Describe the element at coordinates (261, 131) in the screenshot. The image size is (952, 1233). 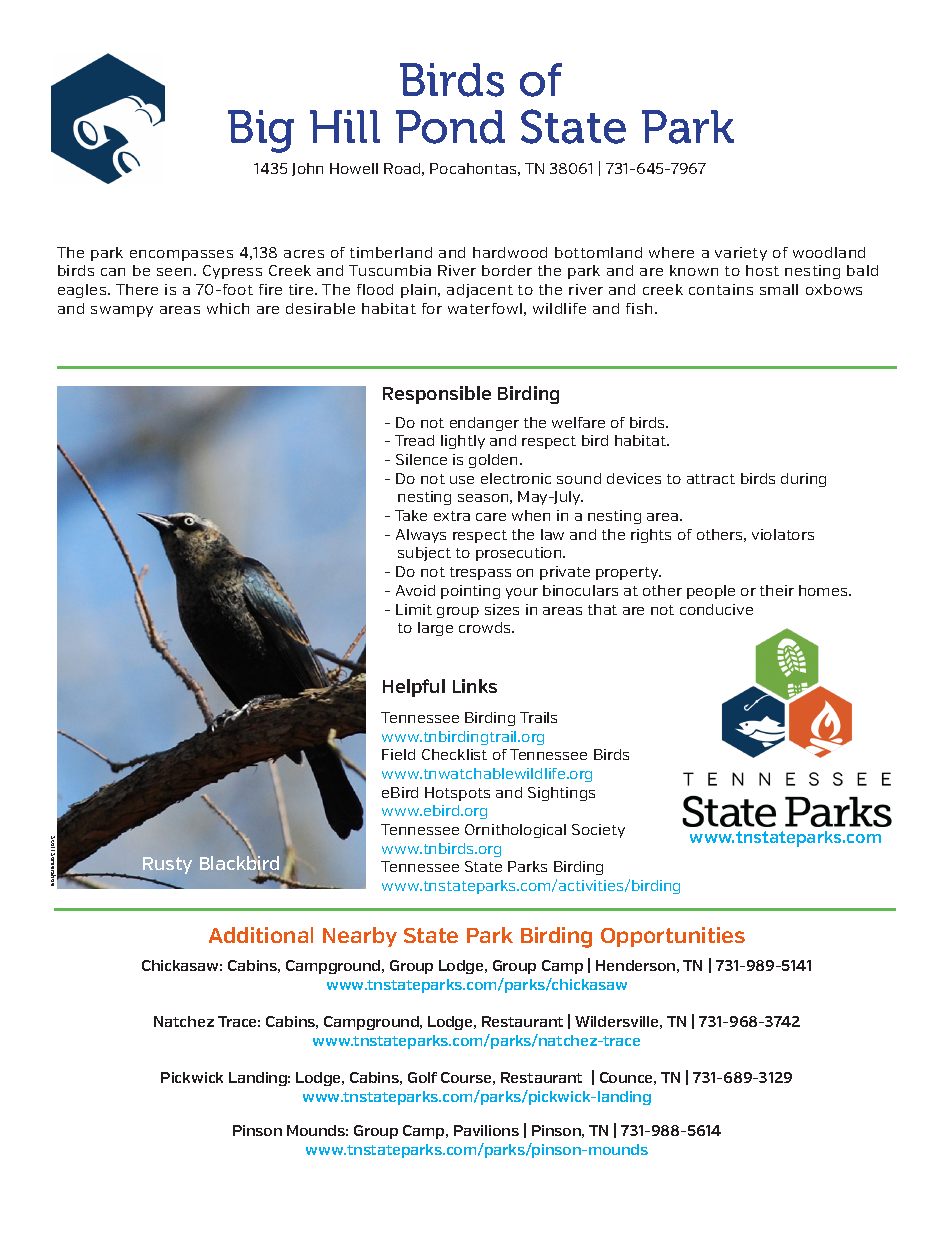
I see `Big` at that location.
